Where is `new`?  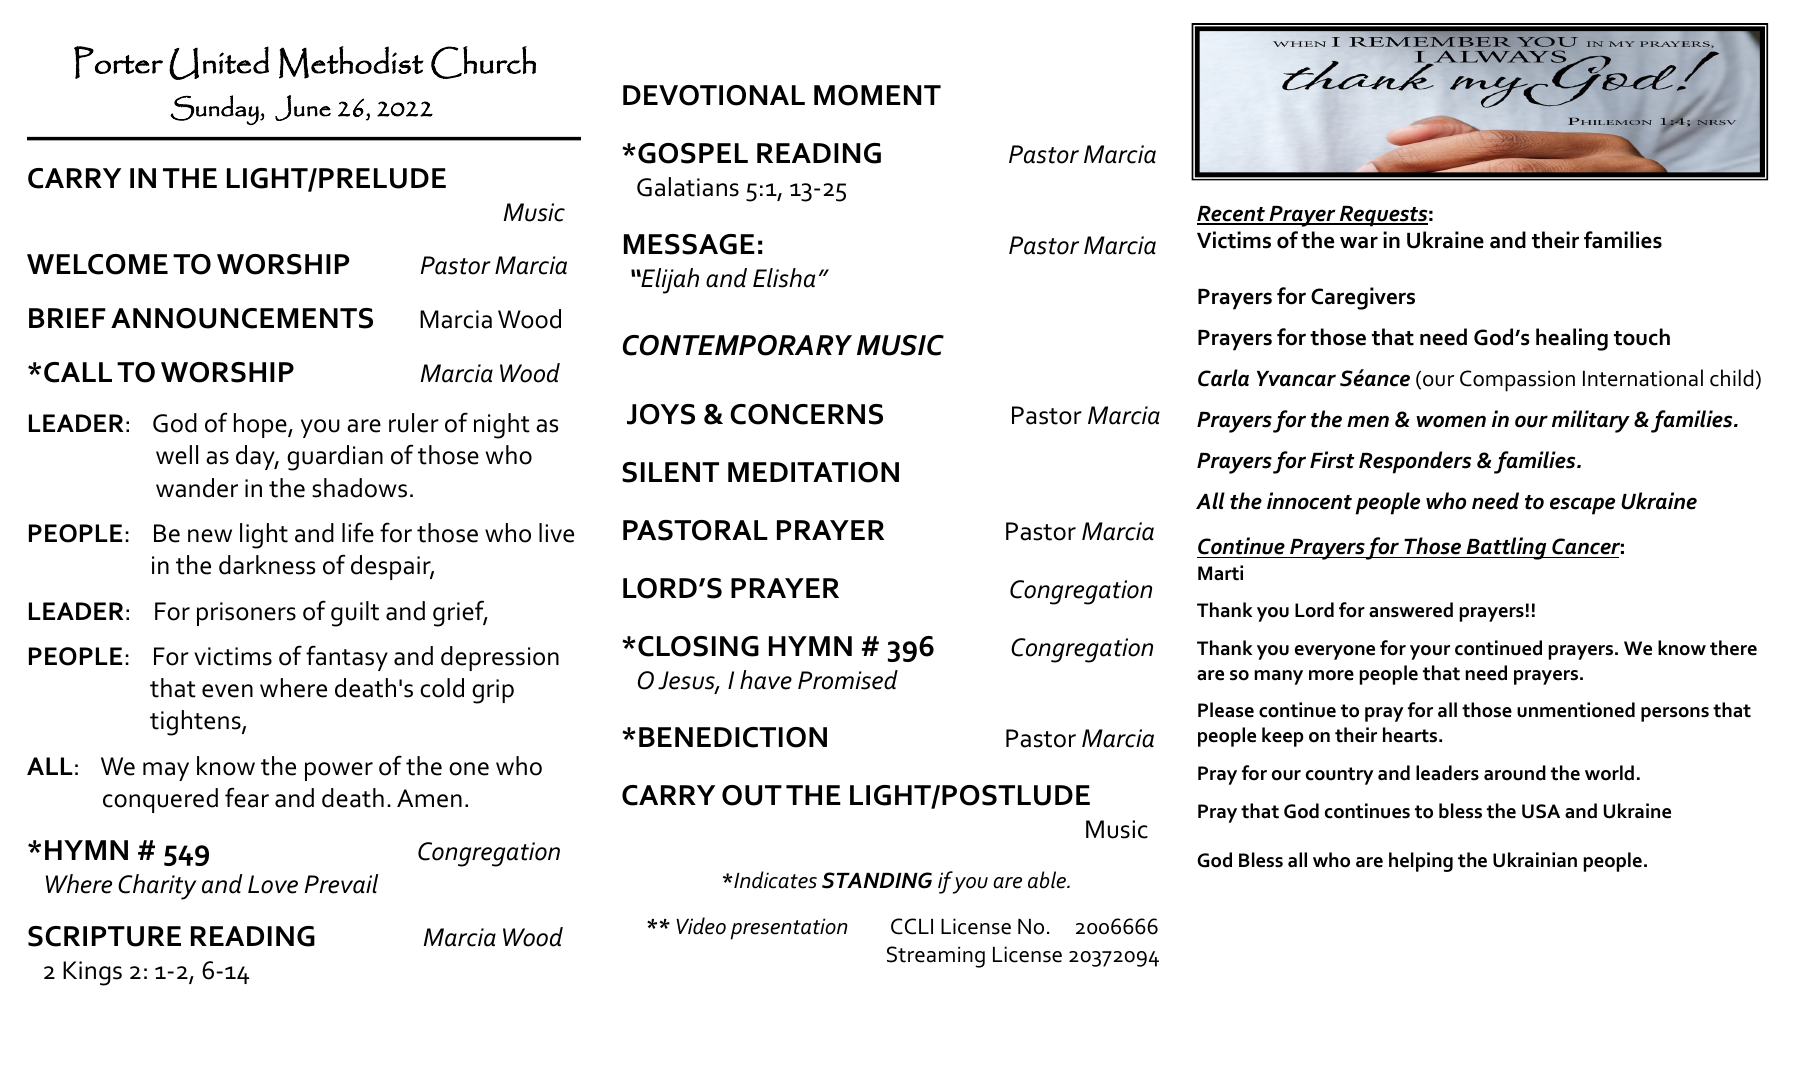
new is located at coordinates (210, 536).
